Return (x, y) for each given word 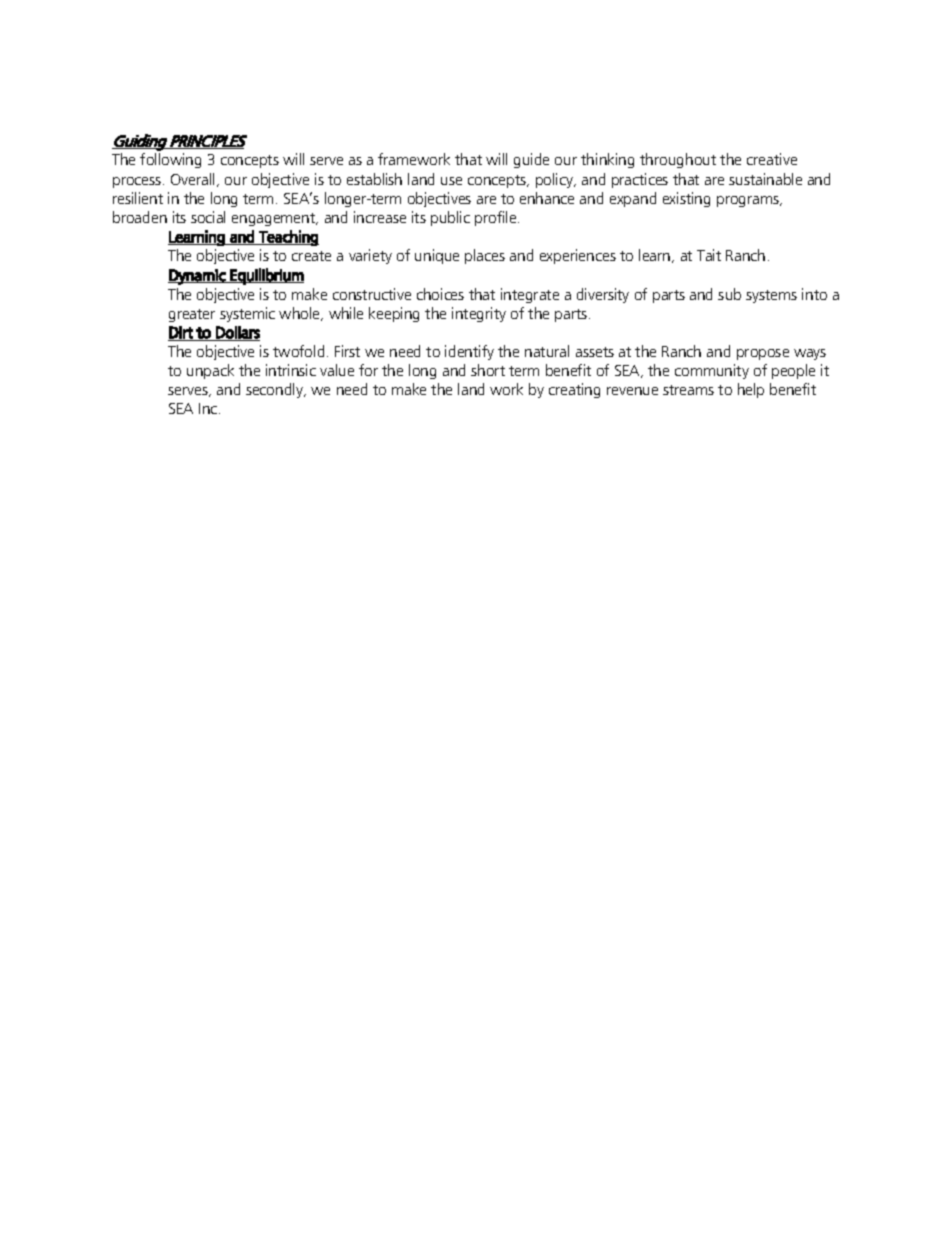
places (485, 256)
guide (531, 160)
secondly (276, 390)
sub (729, 294)
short (488, 370)
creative (772, 159)
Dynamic (198, 277)
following (170, 160)
